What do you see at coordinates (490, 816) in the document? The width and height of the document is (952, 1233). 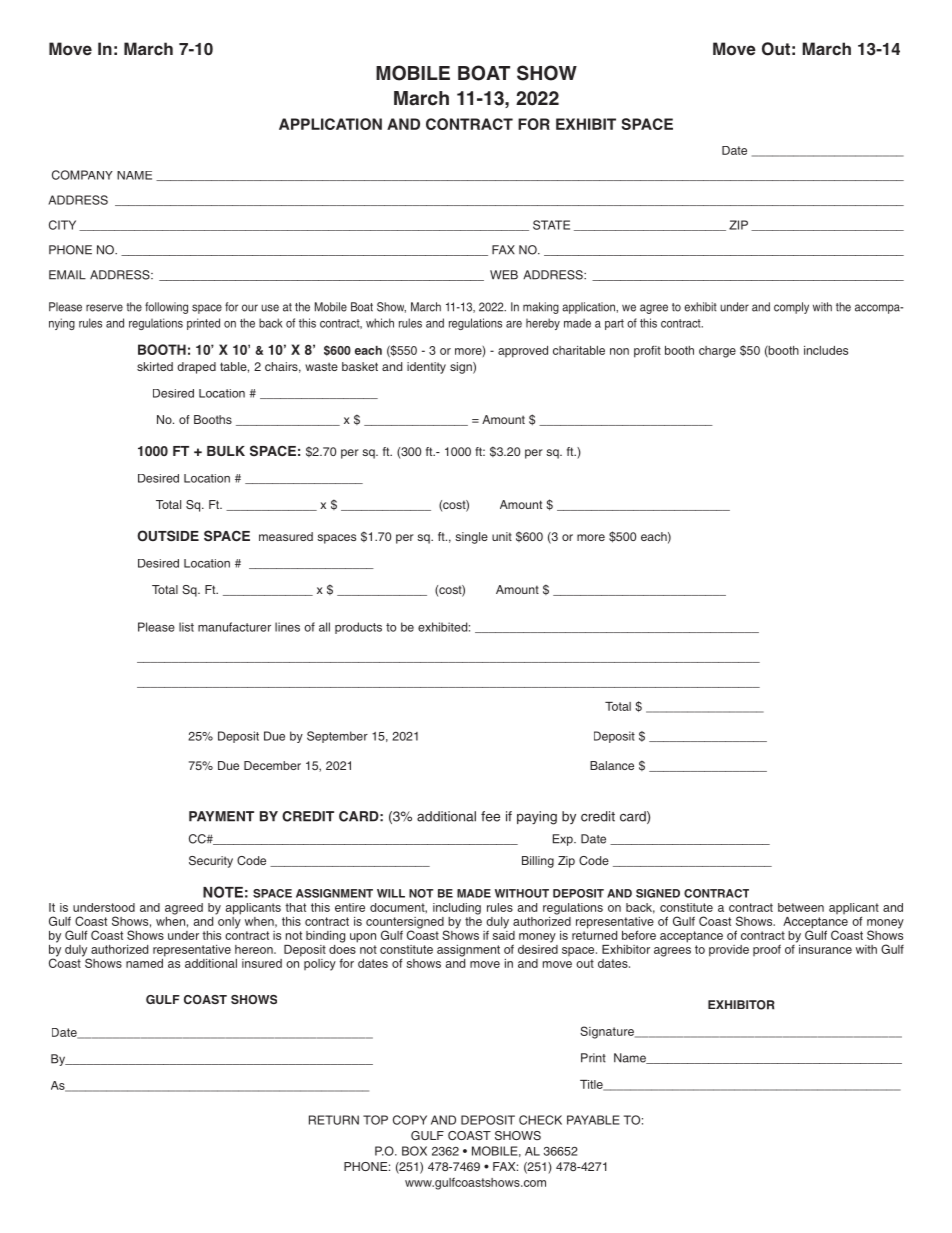 I see `fee` at bounding box center [490, 816].
